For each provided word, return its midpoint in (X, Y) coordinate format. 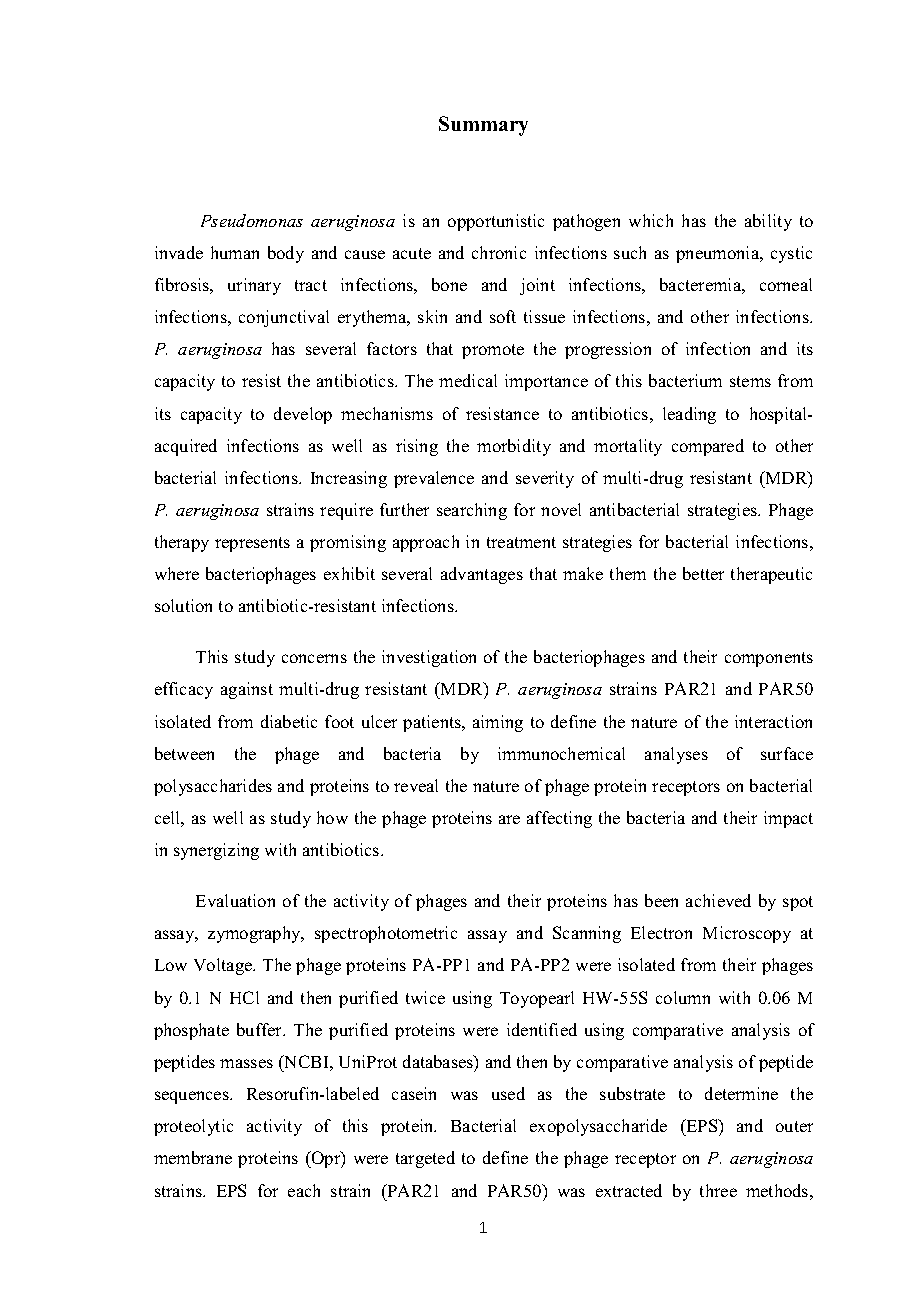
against (247, 690)
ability (768, 222)
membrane (193, 1157)
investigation (429, 658)
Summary (483, 126)
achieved (718, 900)
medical (468, 380)
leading (689, 415)
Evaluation (235, 900)
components (769, 659)
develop (303, 415)
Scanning (587, 934)
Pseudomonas (252, 220)
